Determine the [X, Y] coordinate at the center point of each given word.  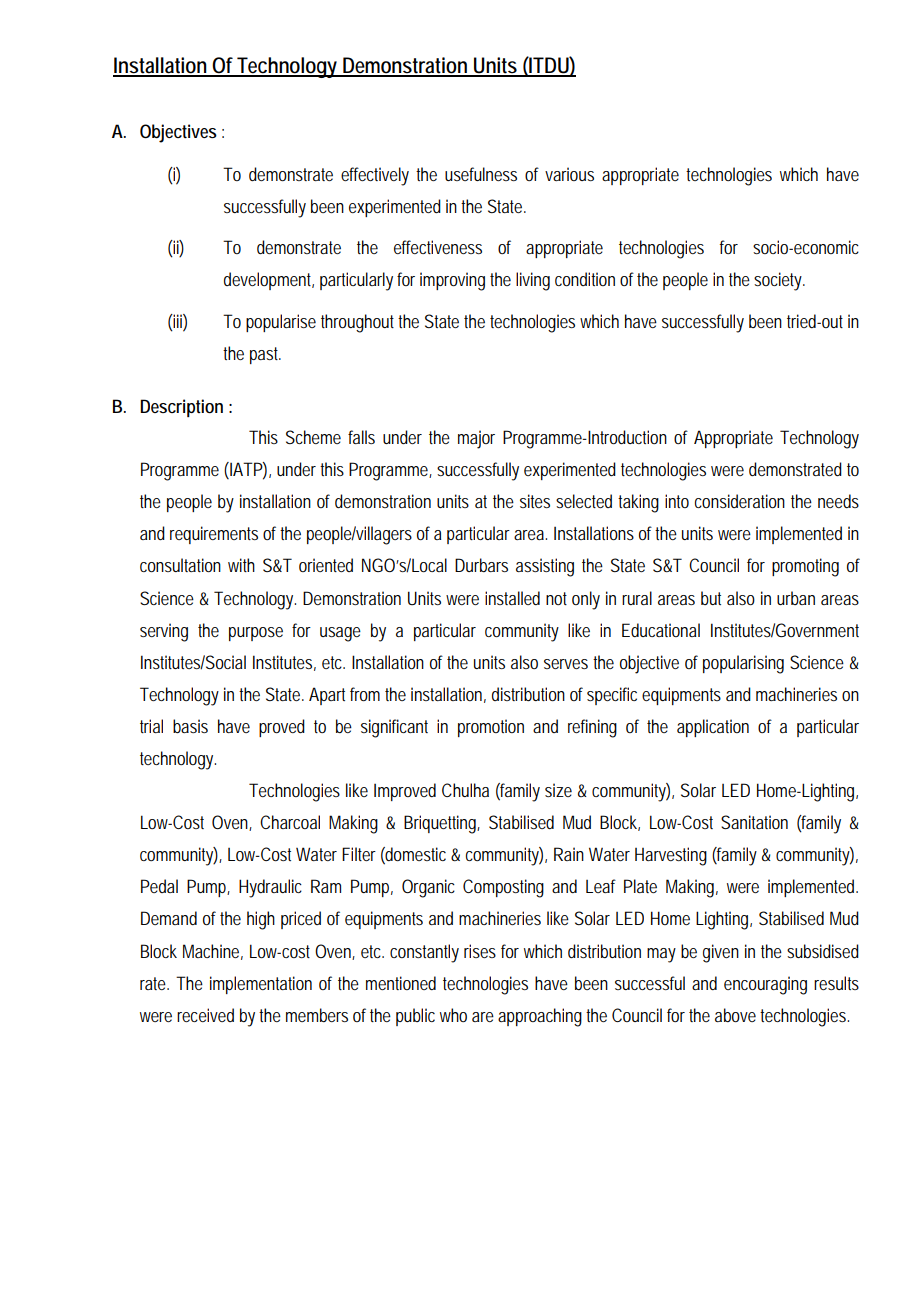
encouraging [765, 985]
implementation [261, 985]
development [269, 281]
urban [796, 598]
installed [512, 598]
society [779, 281]
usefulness [481, 174]
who [453, 1015]
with [241, 565]
